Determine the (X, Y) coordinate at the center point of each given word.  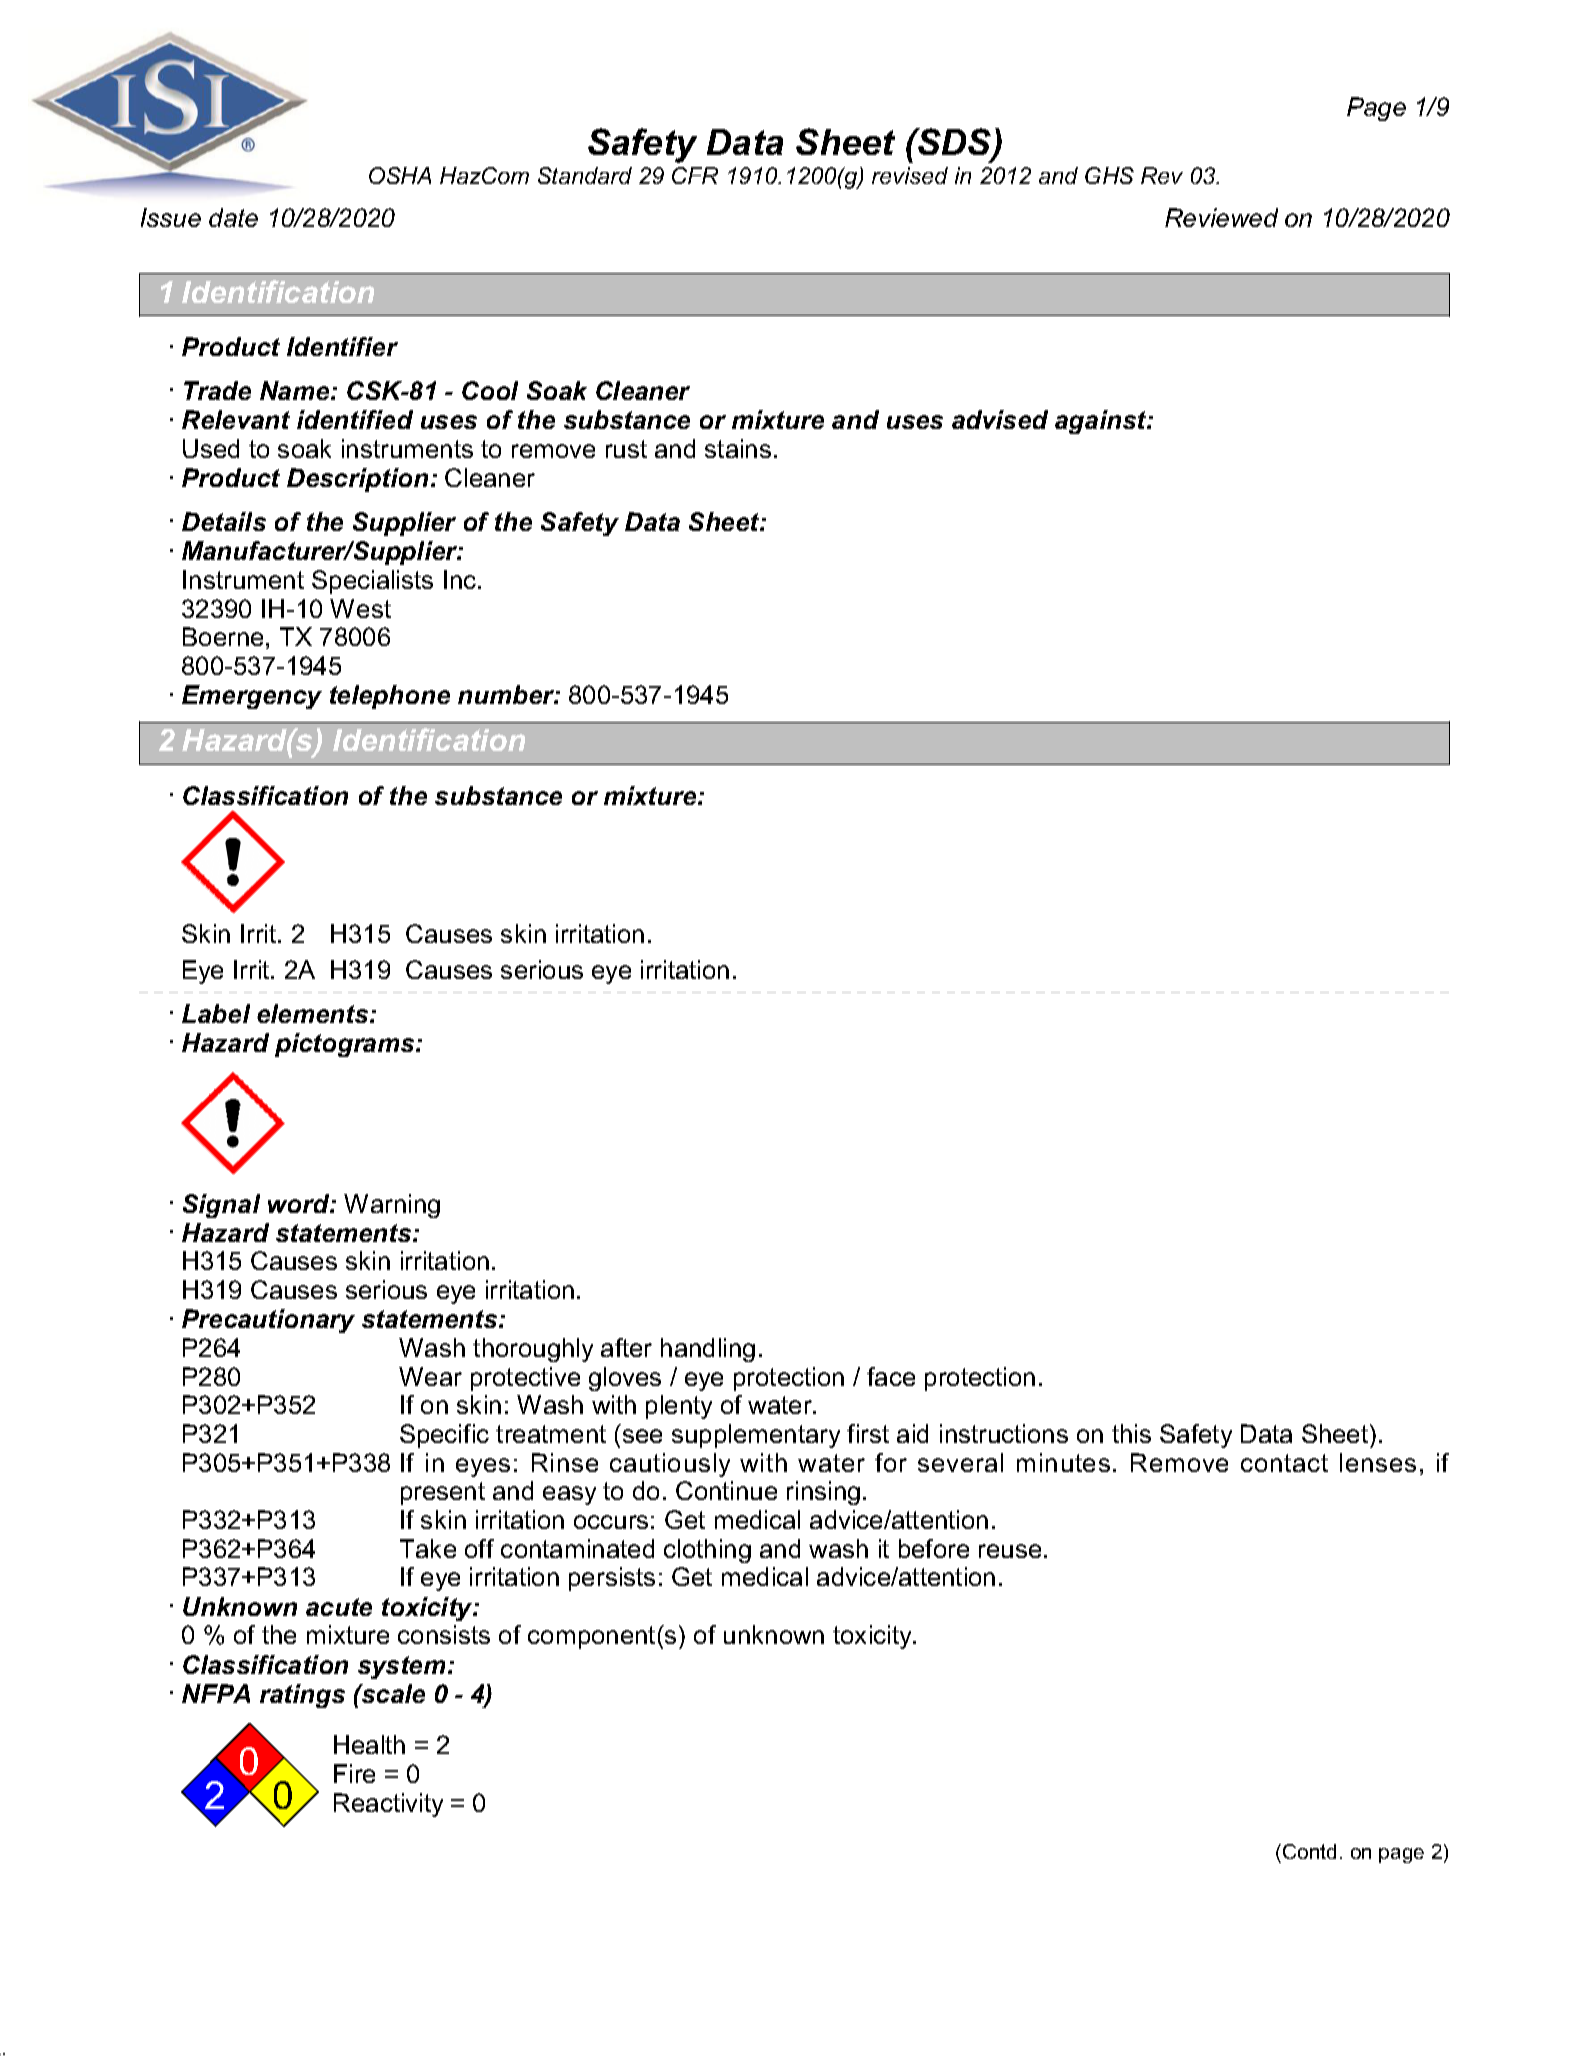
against (1102, 422)
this (1131, 1433)
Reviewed (1221, 217)
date (233, 217)
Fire (354, 1773)
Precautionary (268, 1321)
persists (612, 1579)
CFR (695, 175)
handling (708, 1350)
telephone (390, 697)
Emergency (252, 697)
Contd (1309, 1851)
